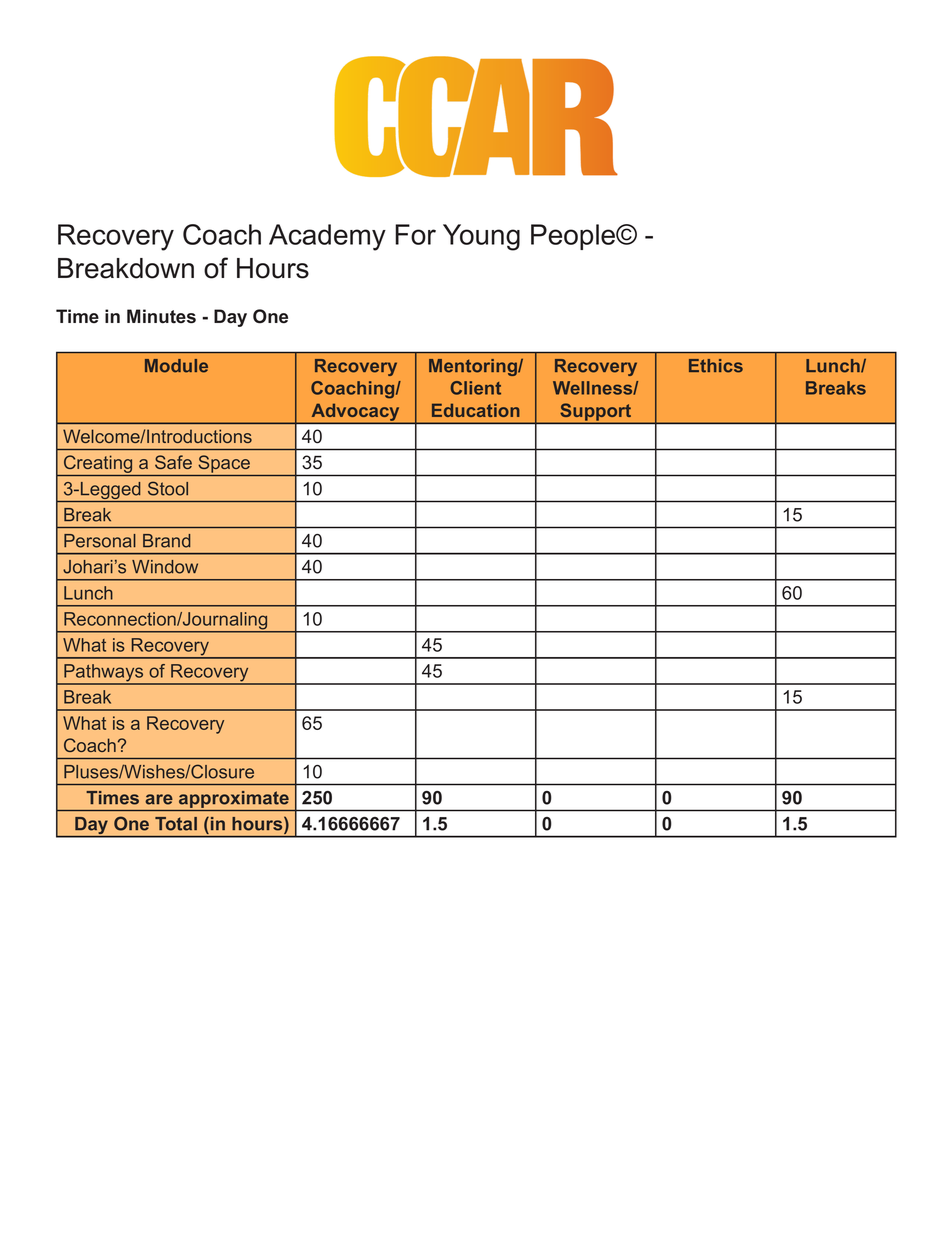  I want to click on Window, so click(165, 567).
